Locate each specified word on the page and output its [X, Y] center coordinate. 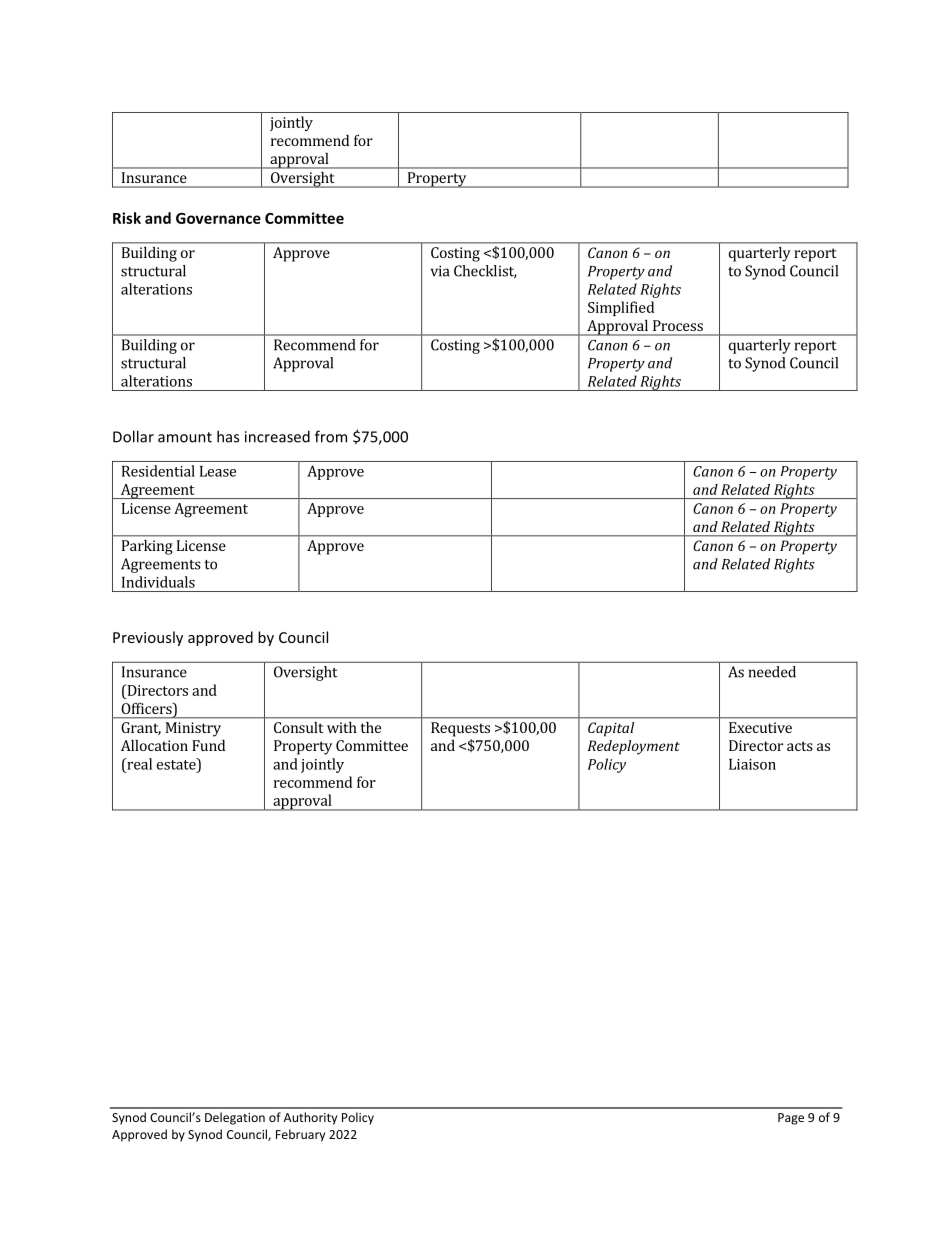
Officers [148, 710]
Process [678, 325]
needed [772, 672]
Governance [218, 218]
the [371, 727]
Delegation [235, 1118]
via [440, 271]
